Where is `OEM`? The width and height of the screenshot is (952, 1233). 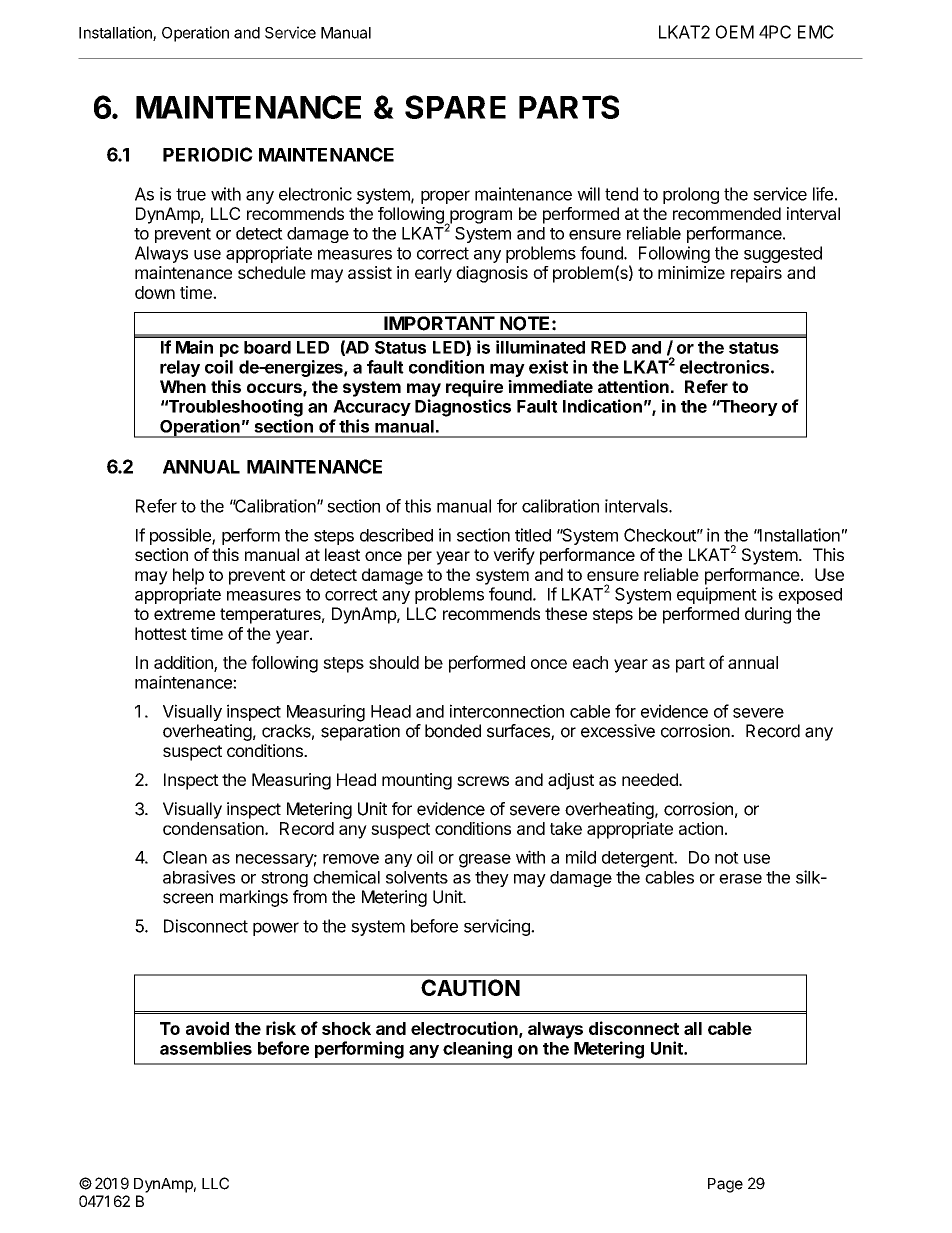
OEM is located at coordinates (735, 32).
